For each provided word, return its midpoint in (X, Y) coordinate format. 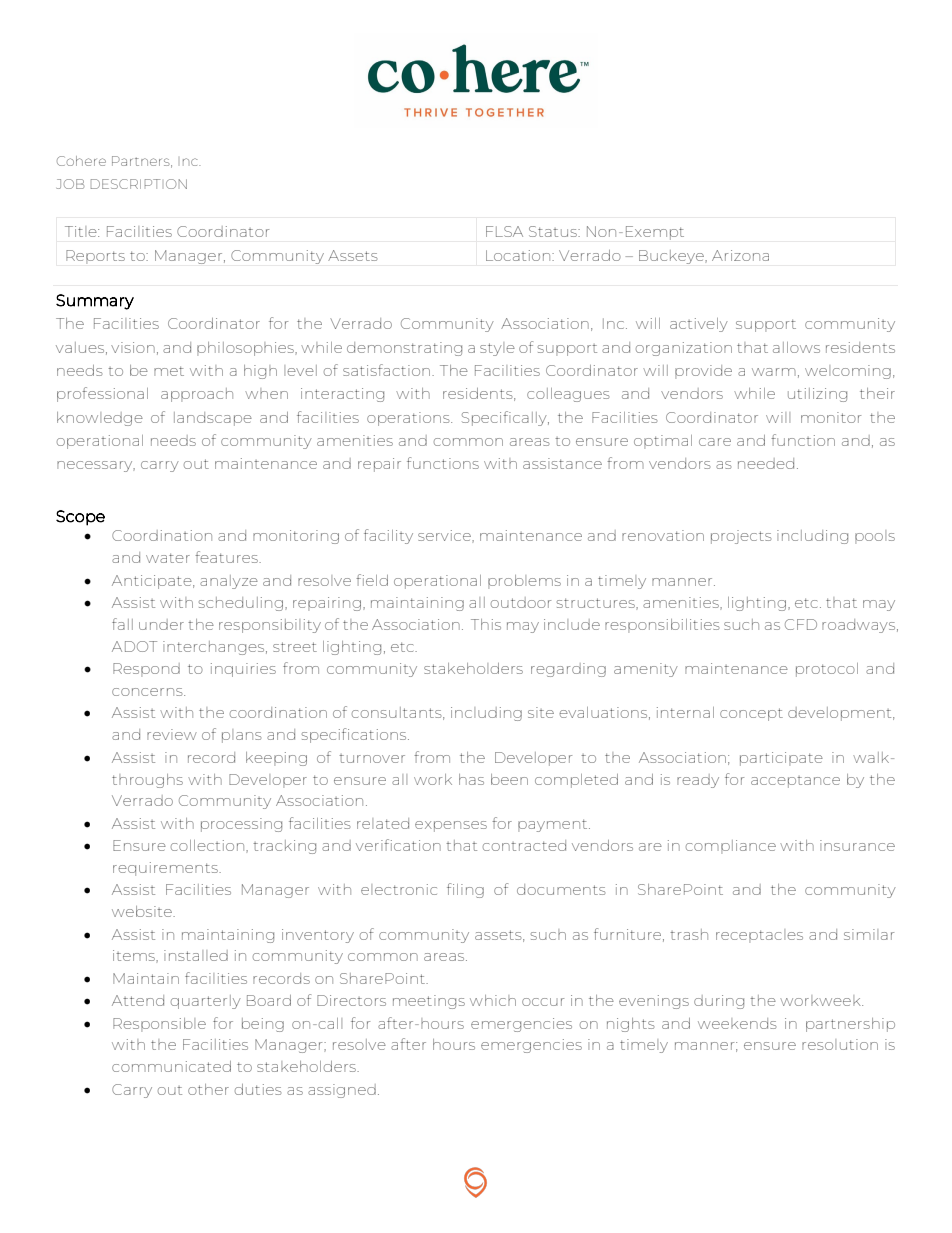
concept (751, 714)
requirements (166, 869)
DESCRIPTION (139, 184)
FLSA (504, 231)
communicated (171, 1066)
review (172, 734)
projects (741, 537)
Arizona (740, 255)
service (445, 536)
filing (465, 890)
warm (774, 372)
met (169, 371)
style (497, 349)
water (168, 558)
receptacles (759, 936)
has (471, 779)
